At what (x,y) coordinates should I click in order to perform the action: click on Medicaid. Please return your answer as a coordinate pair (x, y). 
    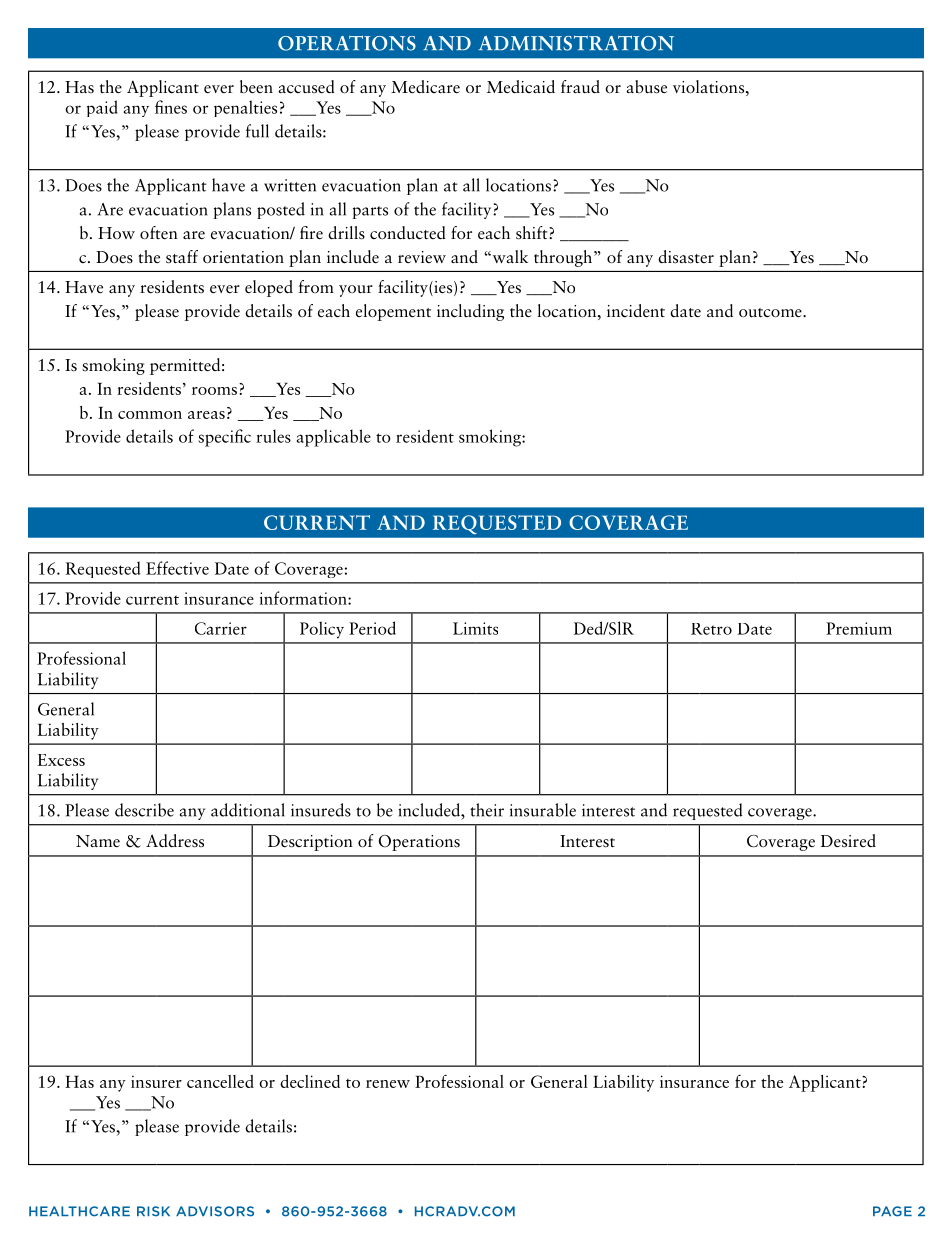
    Looking at the image, I should click on (521, 86).
